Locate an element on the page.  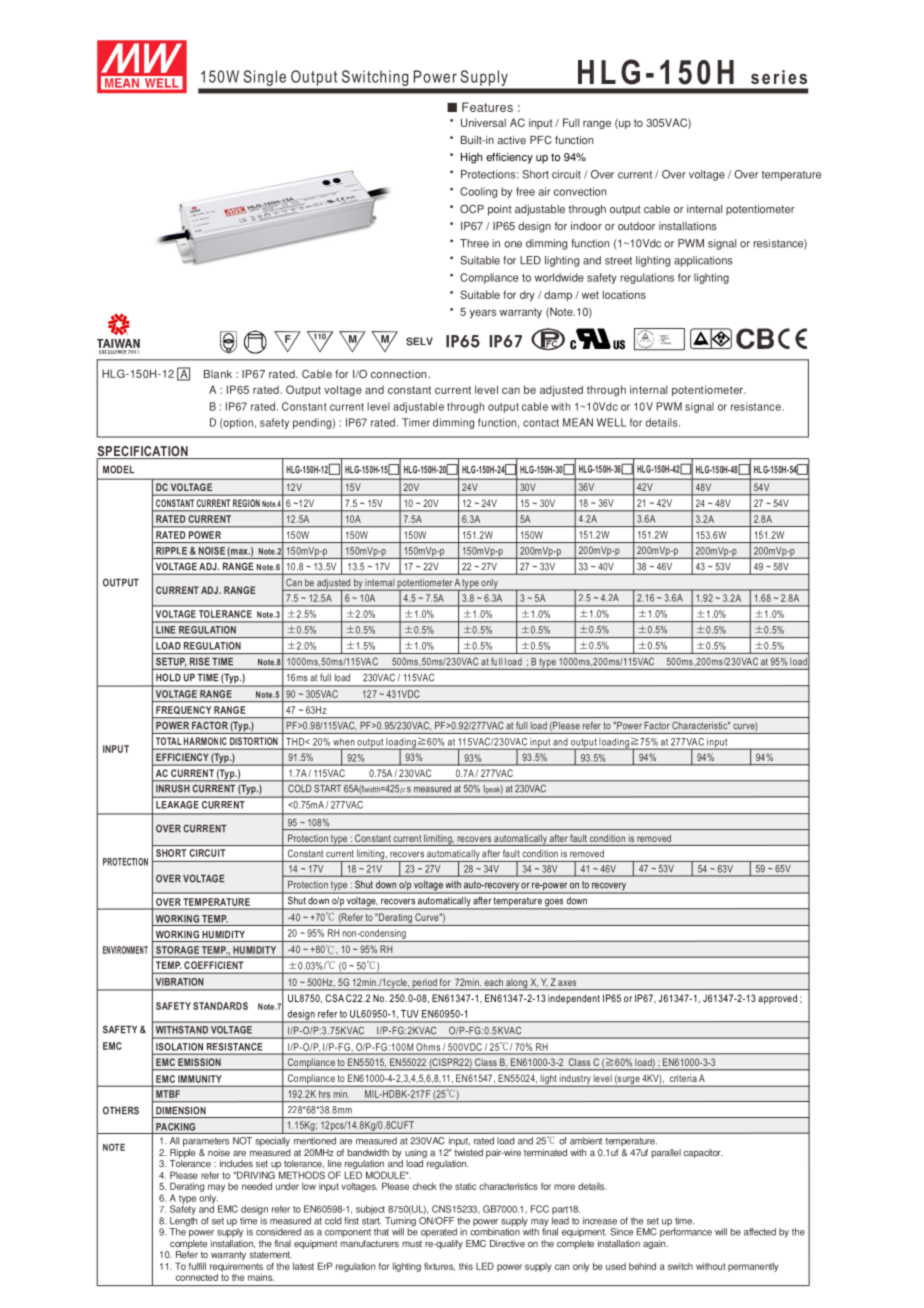
outdoor is located at coordinates (636, 226).
